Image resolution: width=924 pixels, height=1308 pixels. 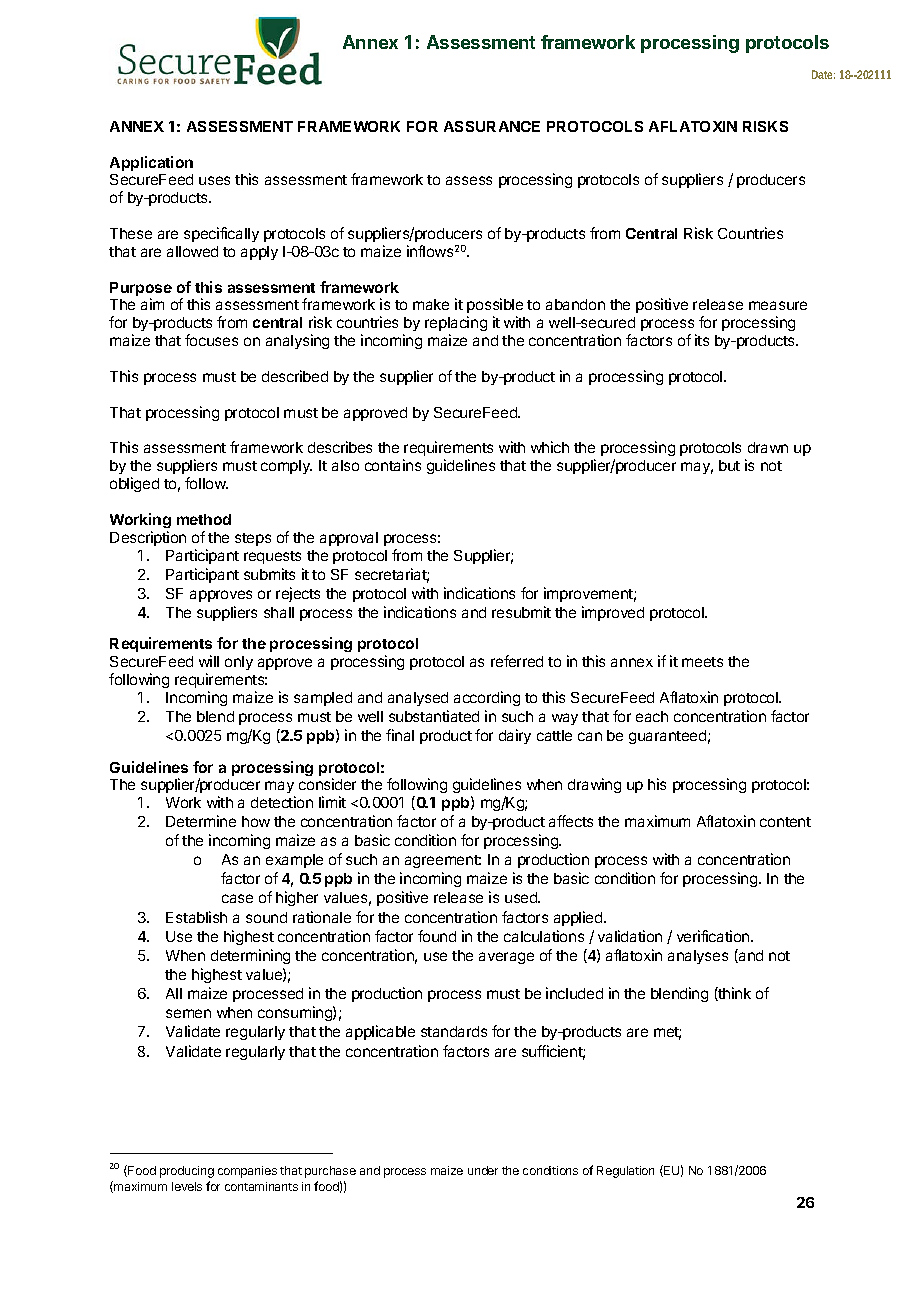 What do you see at coordinates (151, 163) in the image?
I see `Application` at bounding box center [151, 163].
